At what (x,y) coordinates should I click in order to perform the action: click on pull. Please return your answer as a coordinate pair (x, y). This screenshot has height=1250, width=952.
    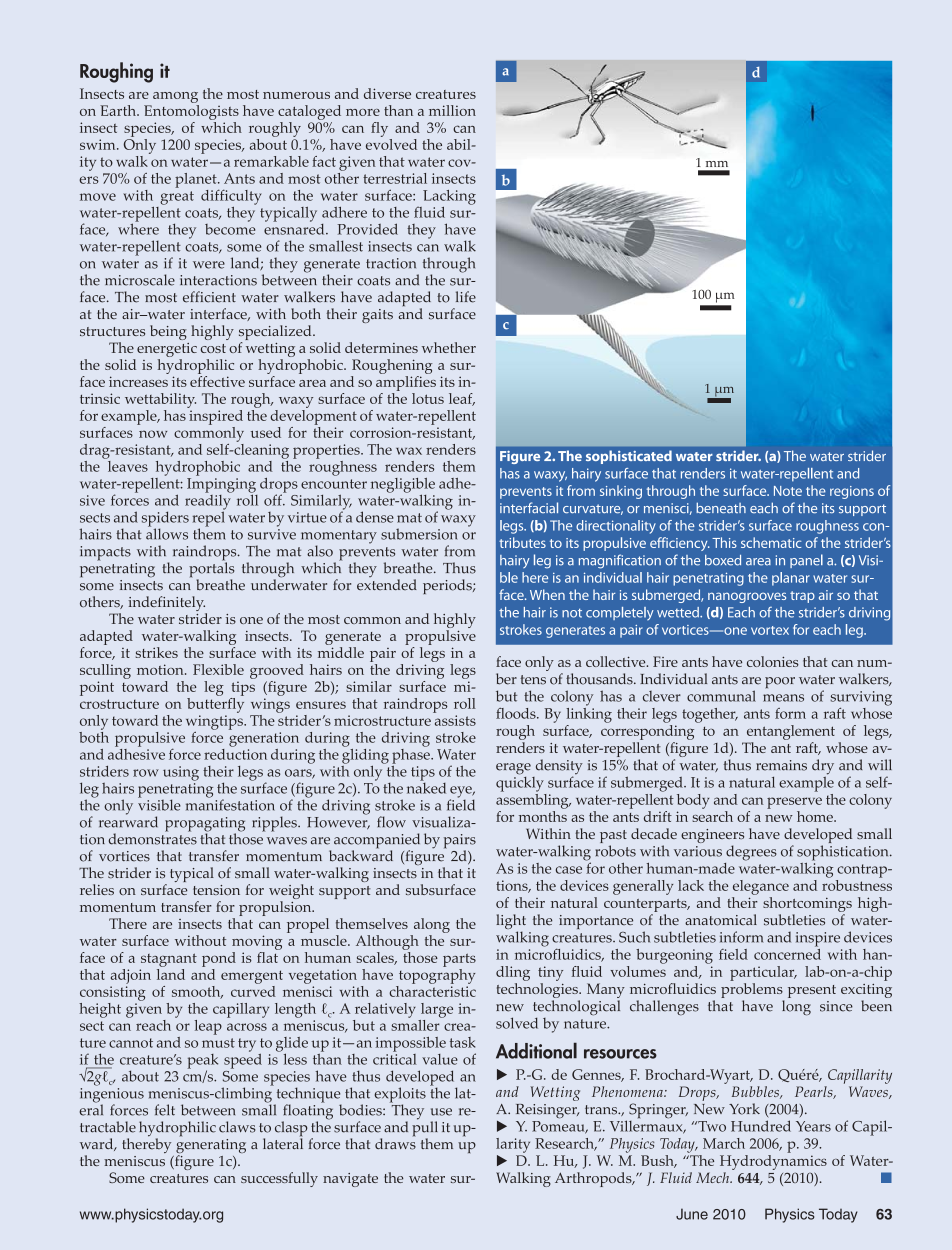
    Looking at the image, I should click on (425, 1129).
